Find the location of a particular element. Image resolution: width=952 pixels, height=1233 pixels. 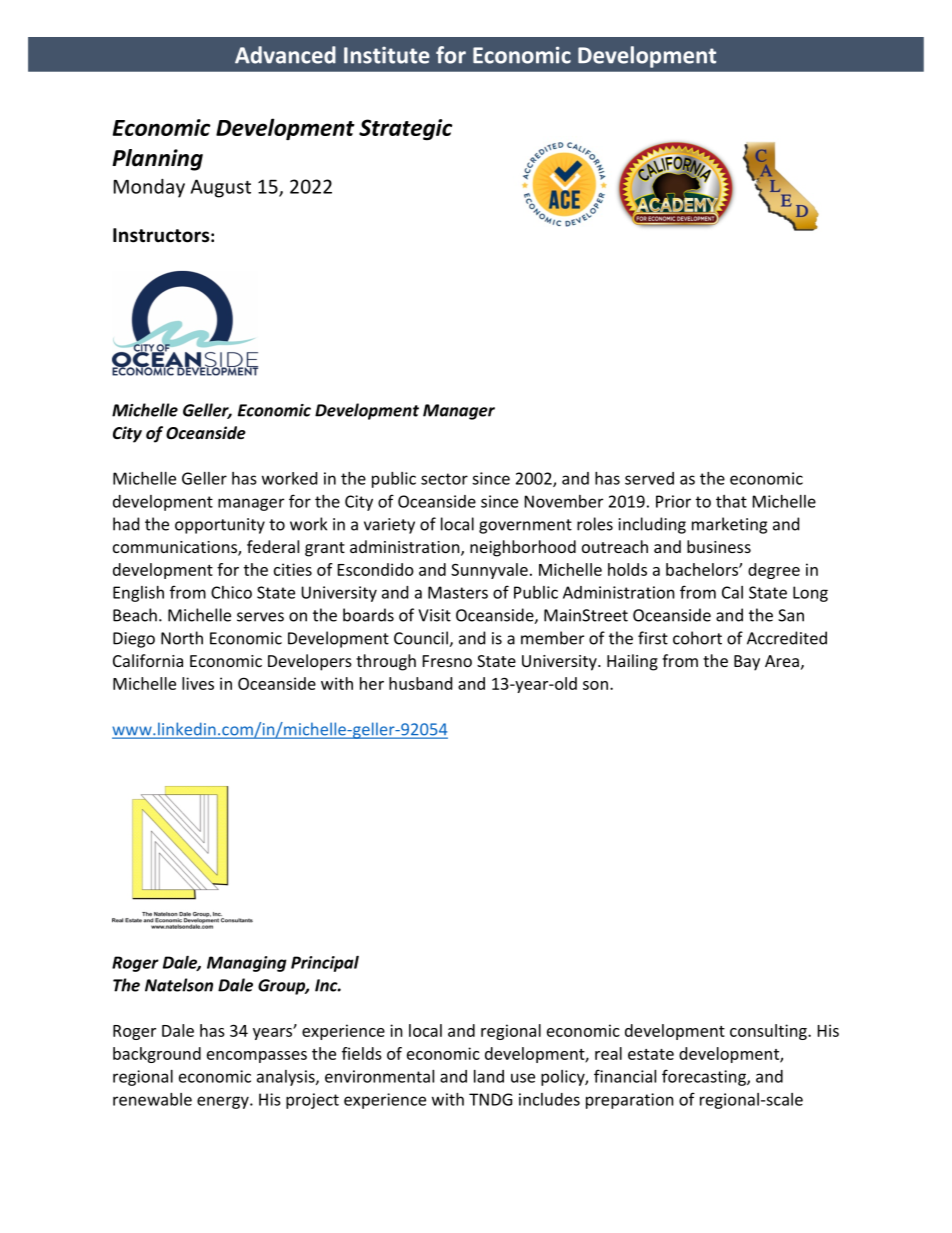

Institute is located at coordinates (387, 55).
